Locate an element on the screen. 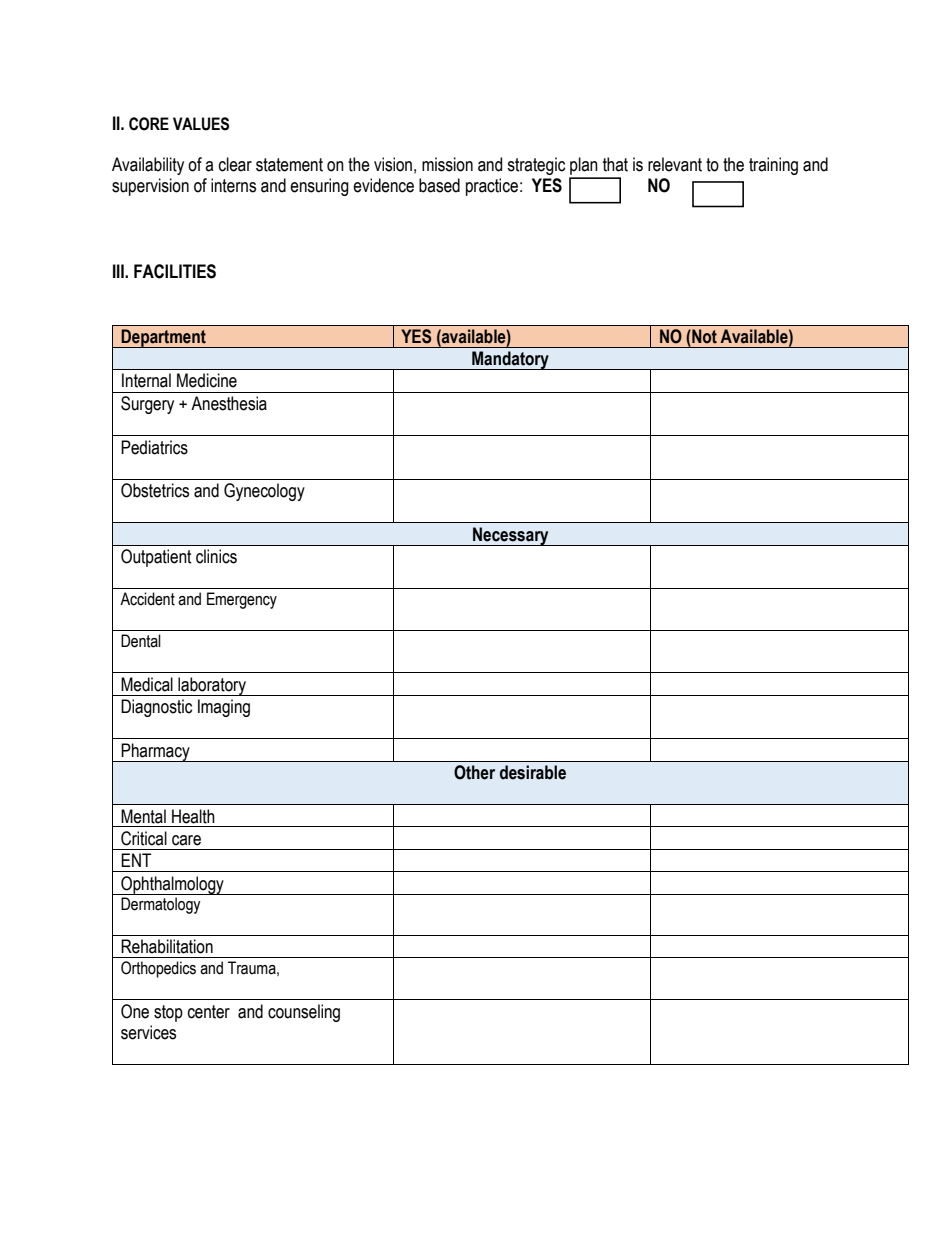 The width and height of the screenshot is (952, 1233). desirable is located at coordinates (533, 772).
